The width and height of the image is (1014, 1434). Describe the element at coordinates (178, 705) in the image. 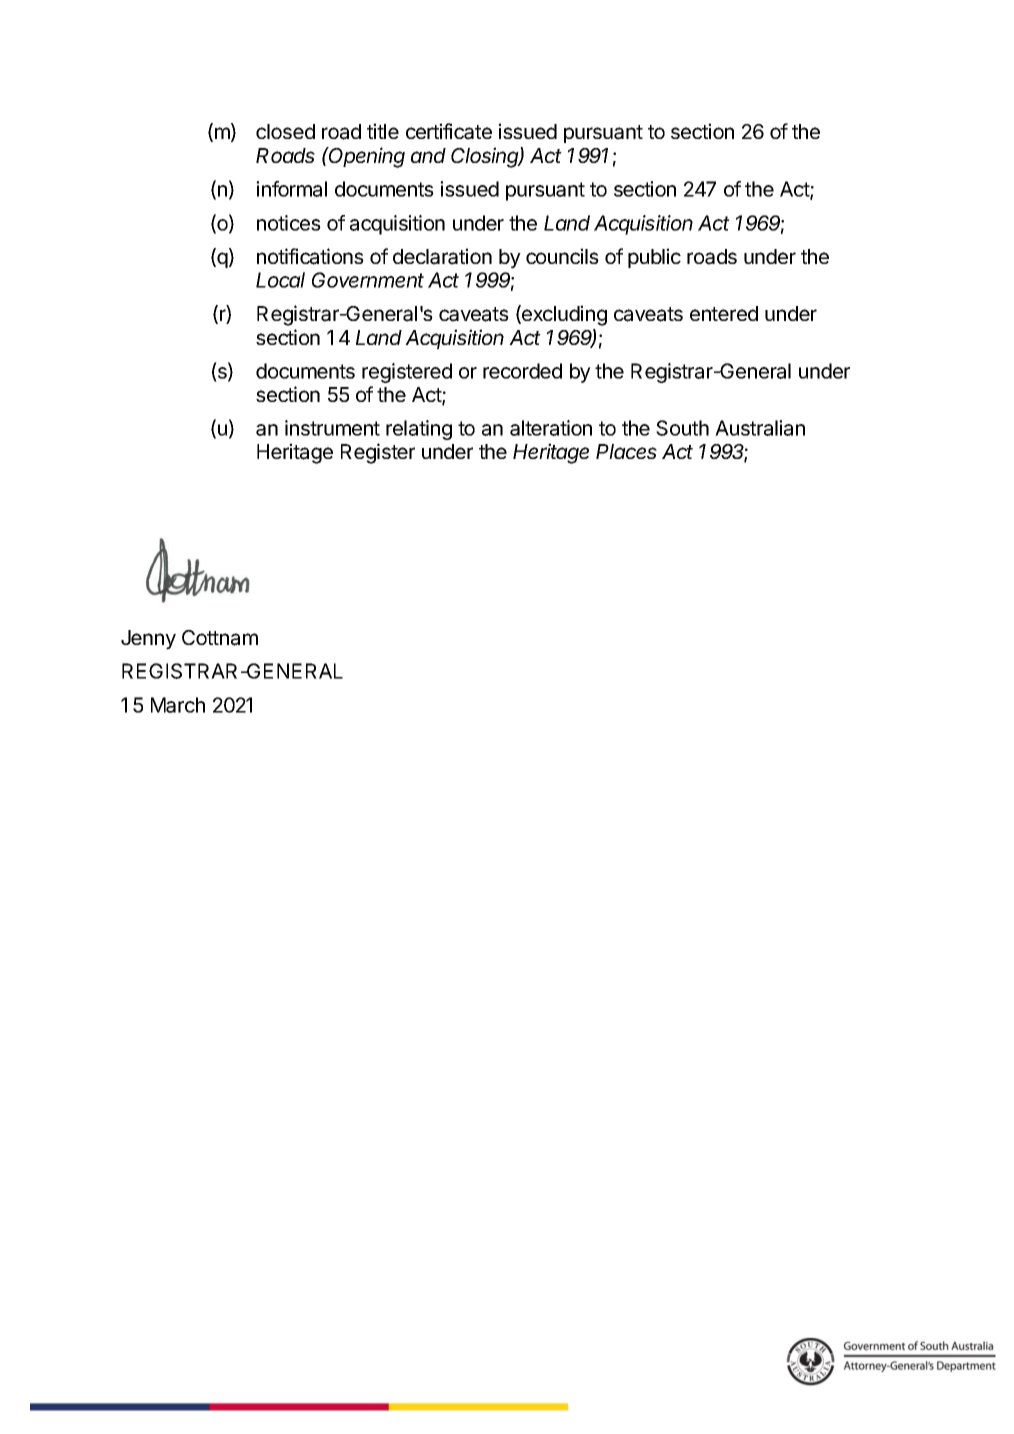

I see `March` at that location.
